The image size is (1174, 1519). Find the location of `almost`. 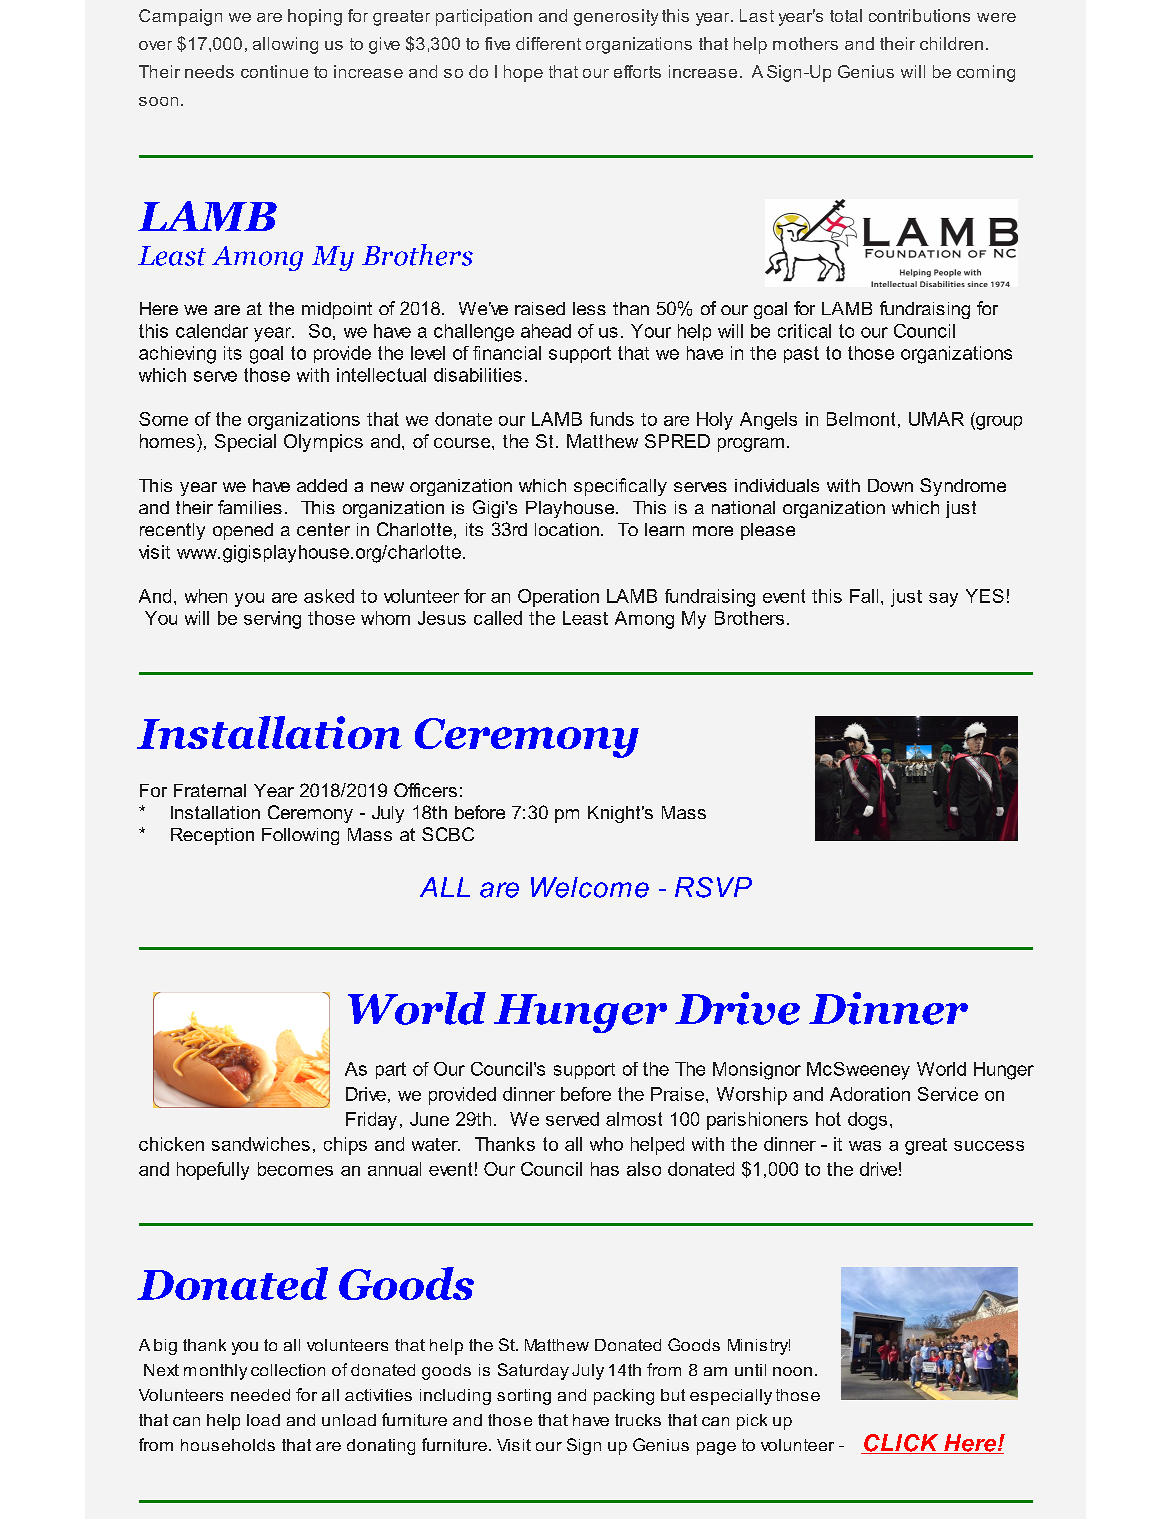

almost is located at coordinates (634, 1119).
